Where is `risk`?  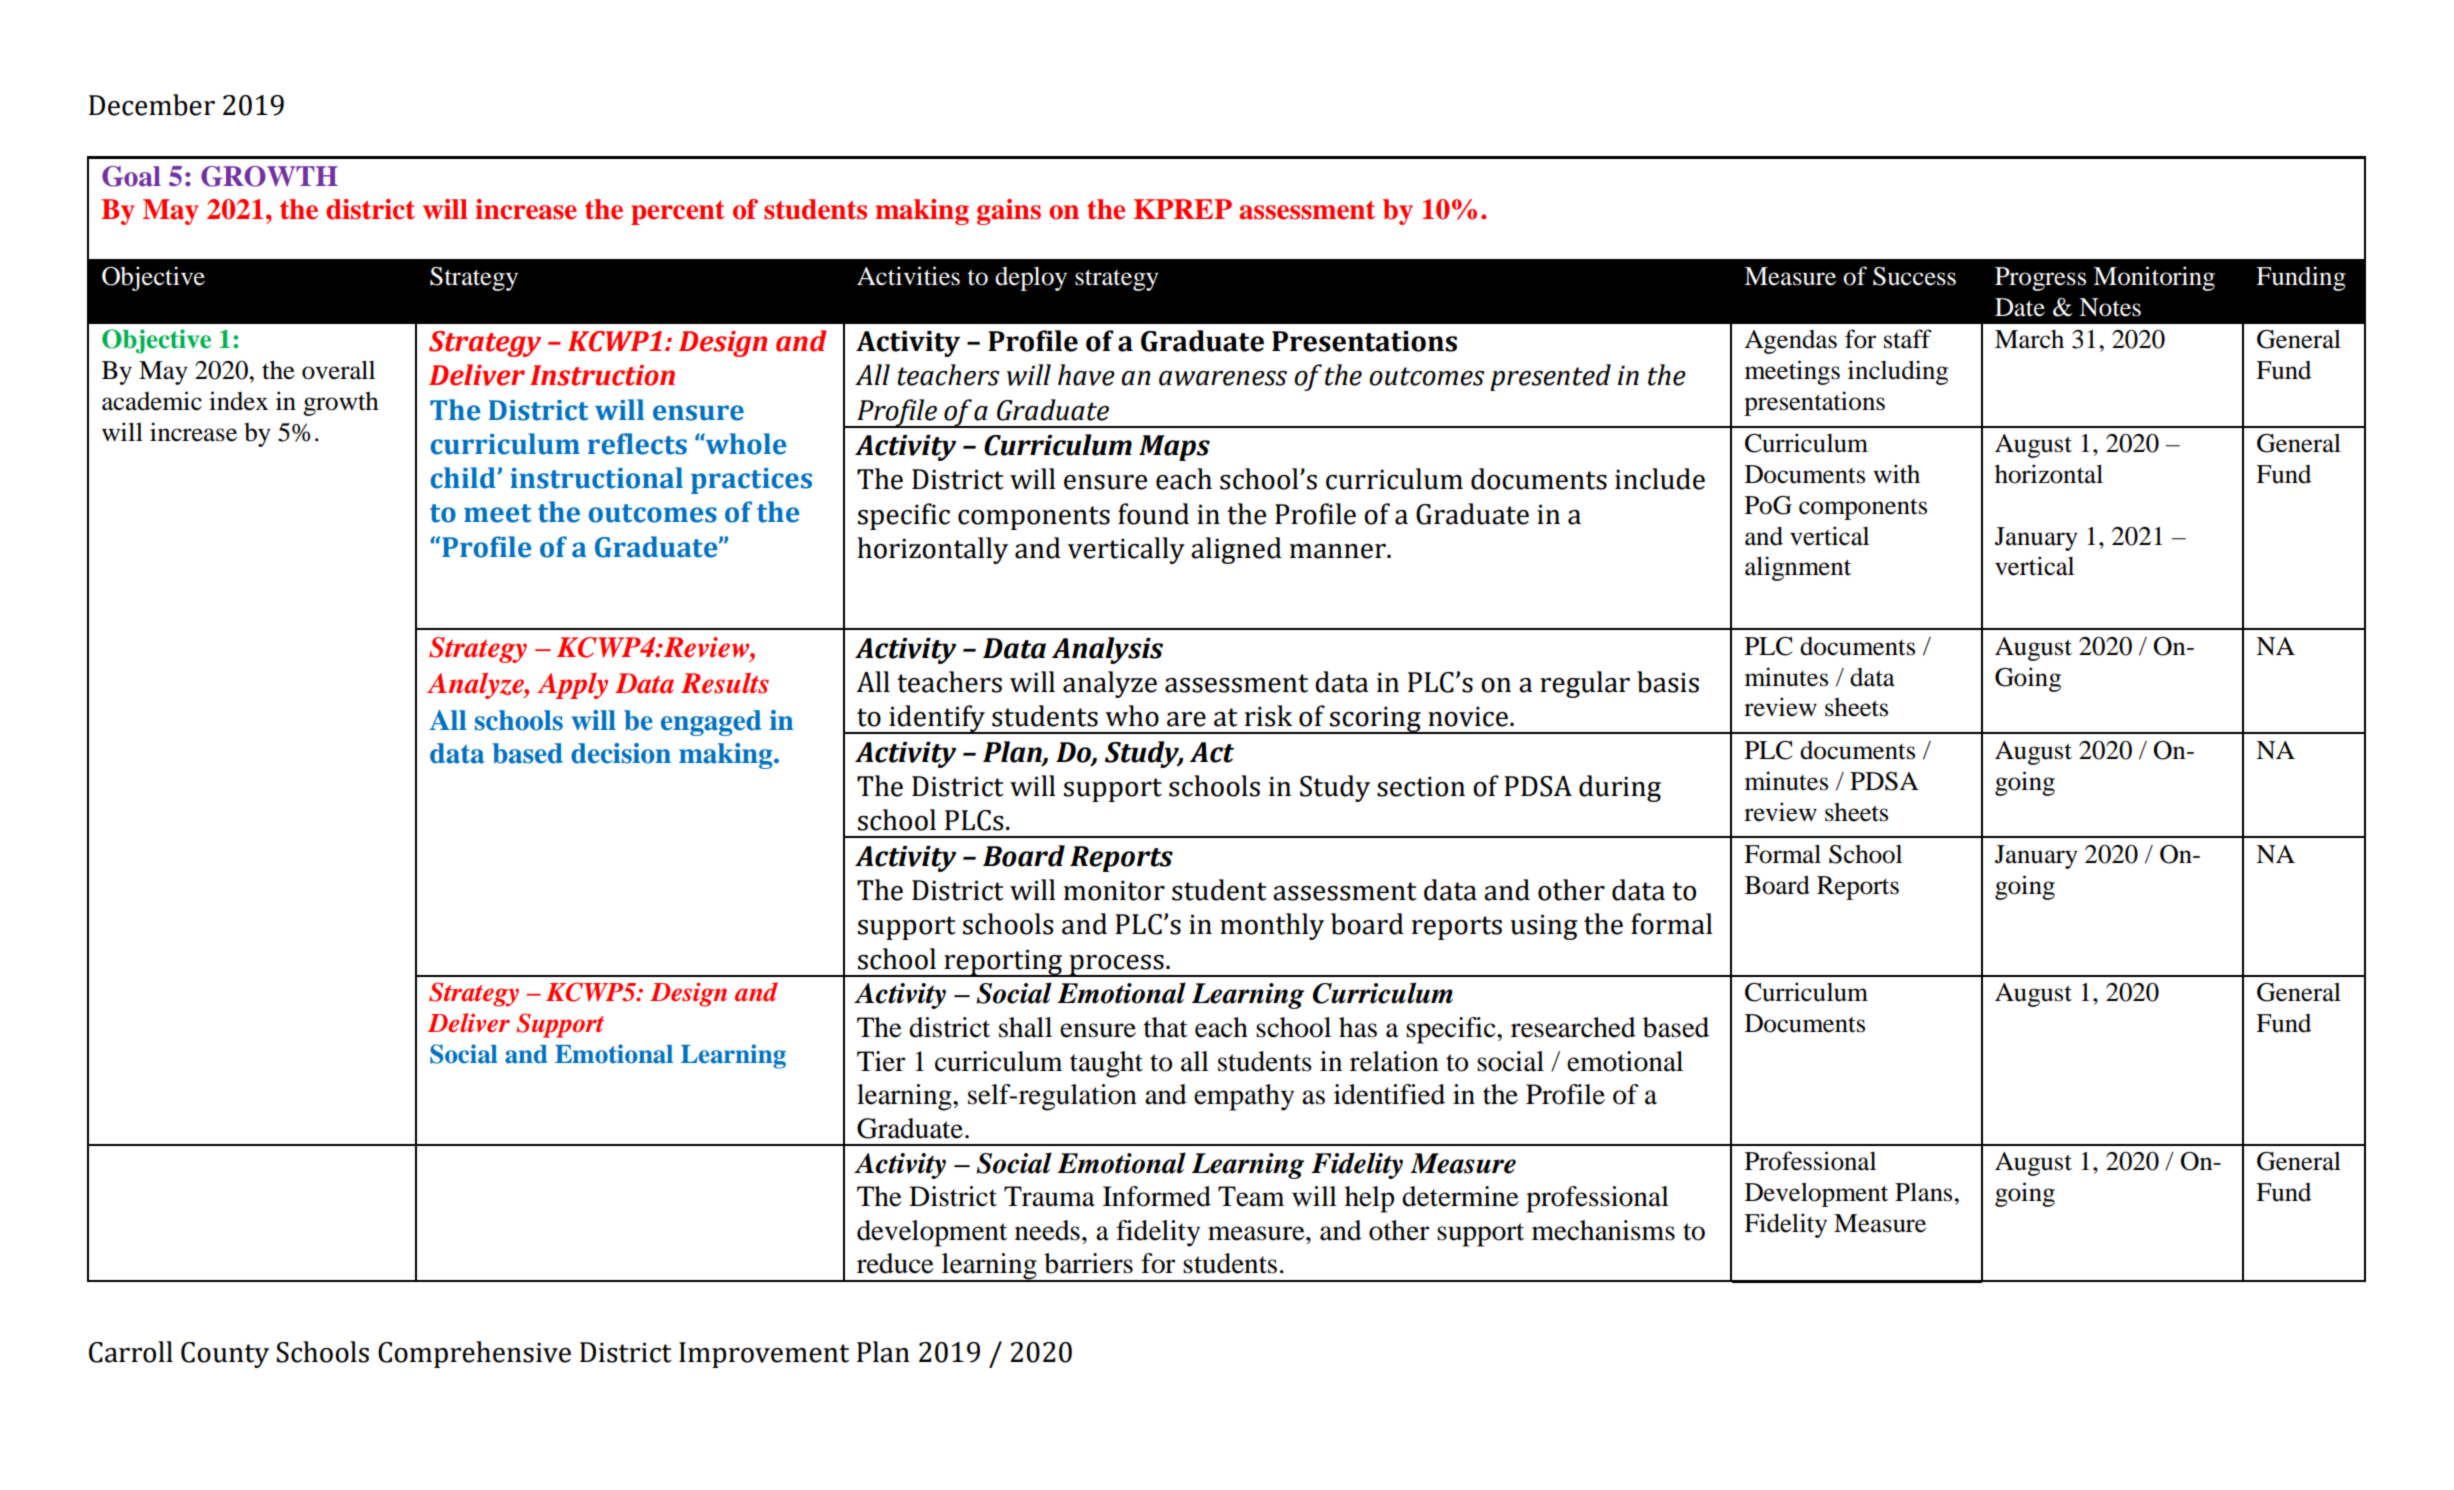 risk is located at coordinates (1268, 716).
